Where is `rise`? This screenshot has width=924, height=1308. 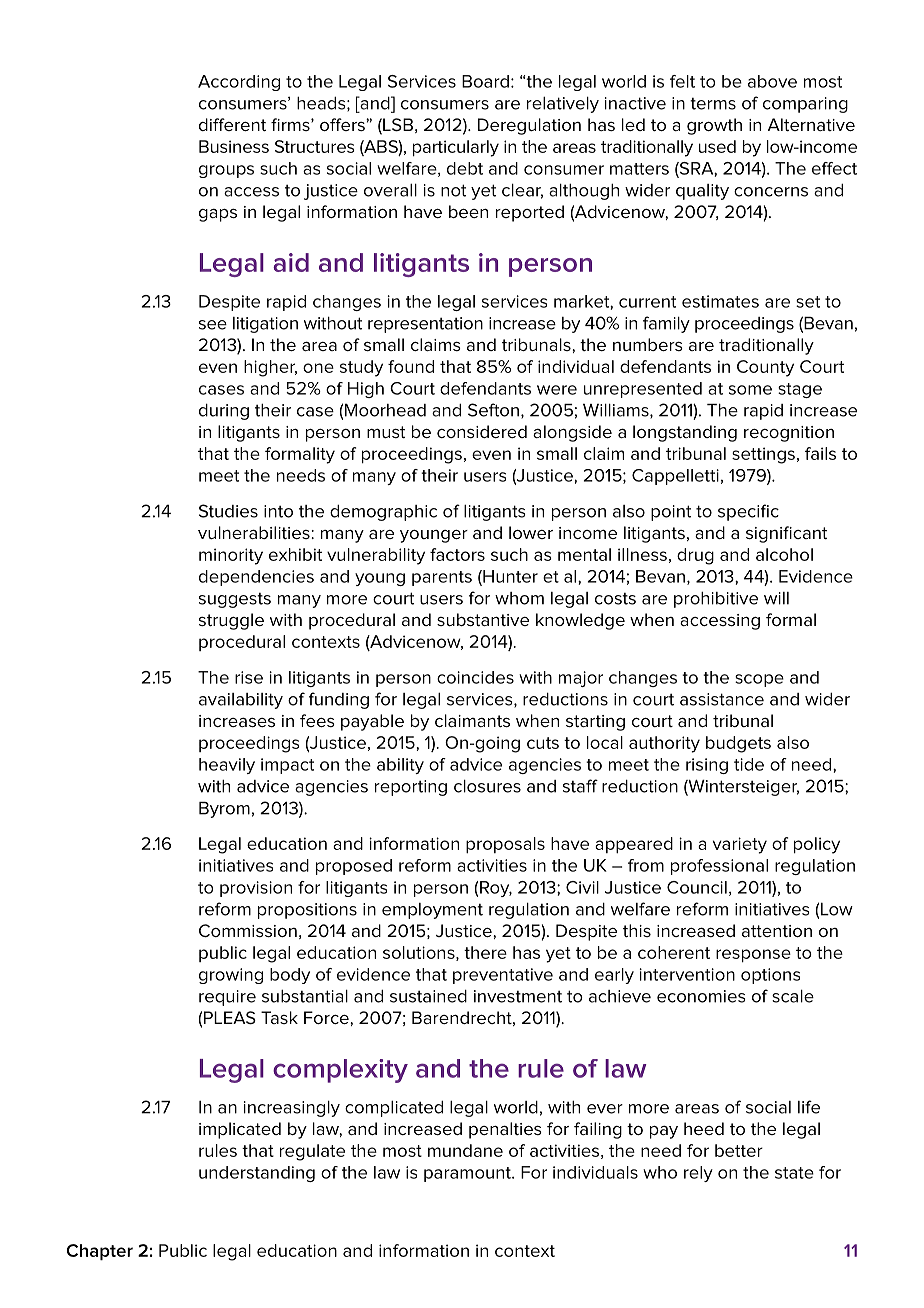
rise is located at coordinates (249, 677).
